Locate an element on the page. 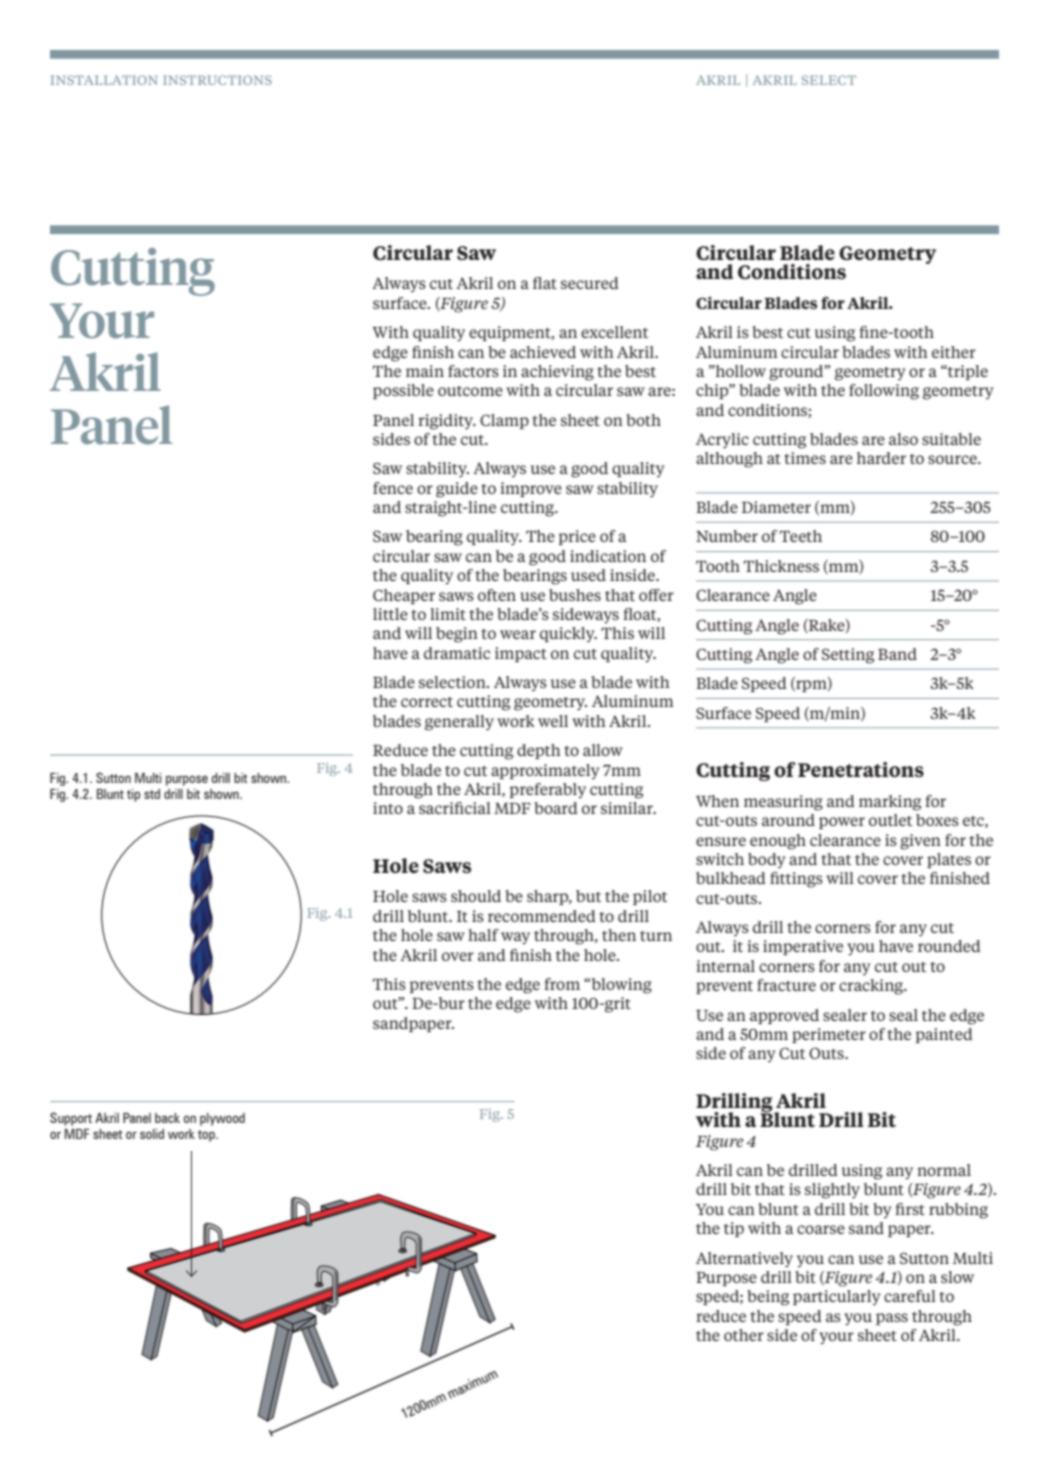 The width and height of the page is (1049, 1483). flat is located at coordinates (545, 283).
